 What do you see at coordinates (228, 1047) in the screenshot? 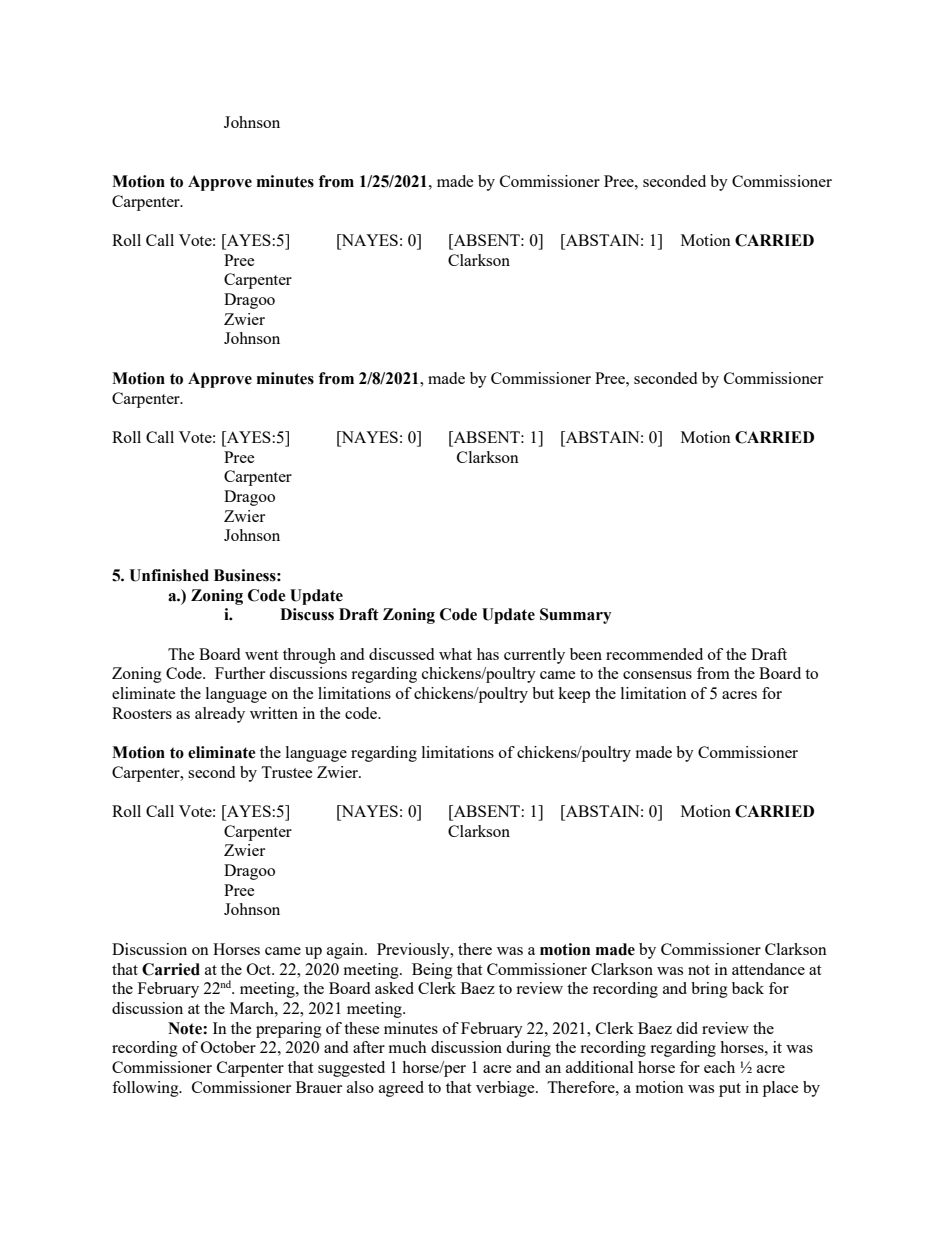
I see `October` at bounding box center [228, 1047].
